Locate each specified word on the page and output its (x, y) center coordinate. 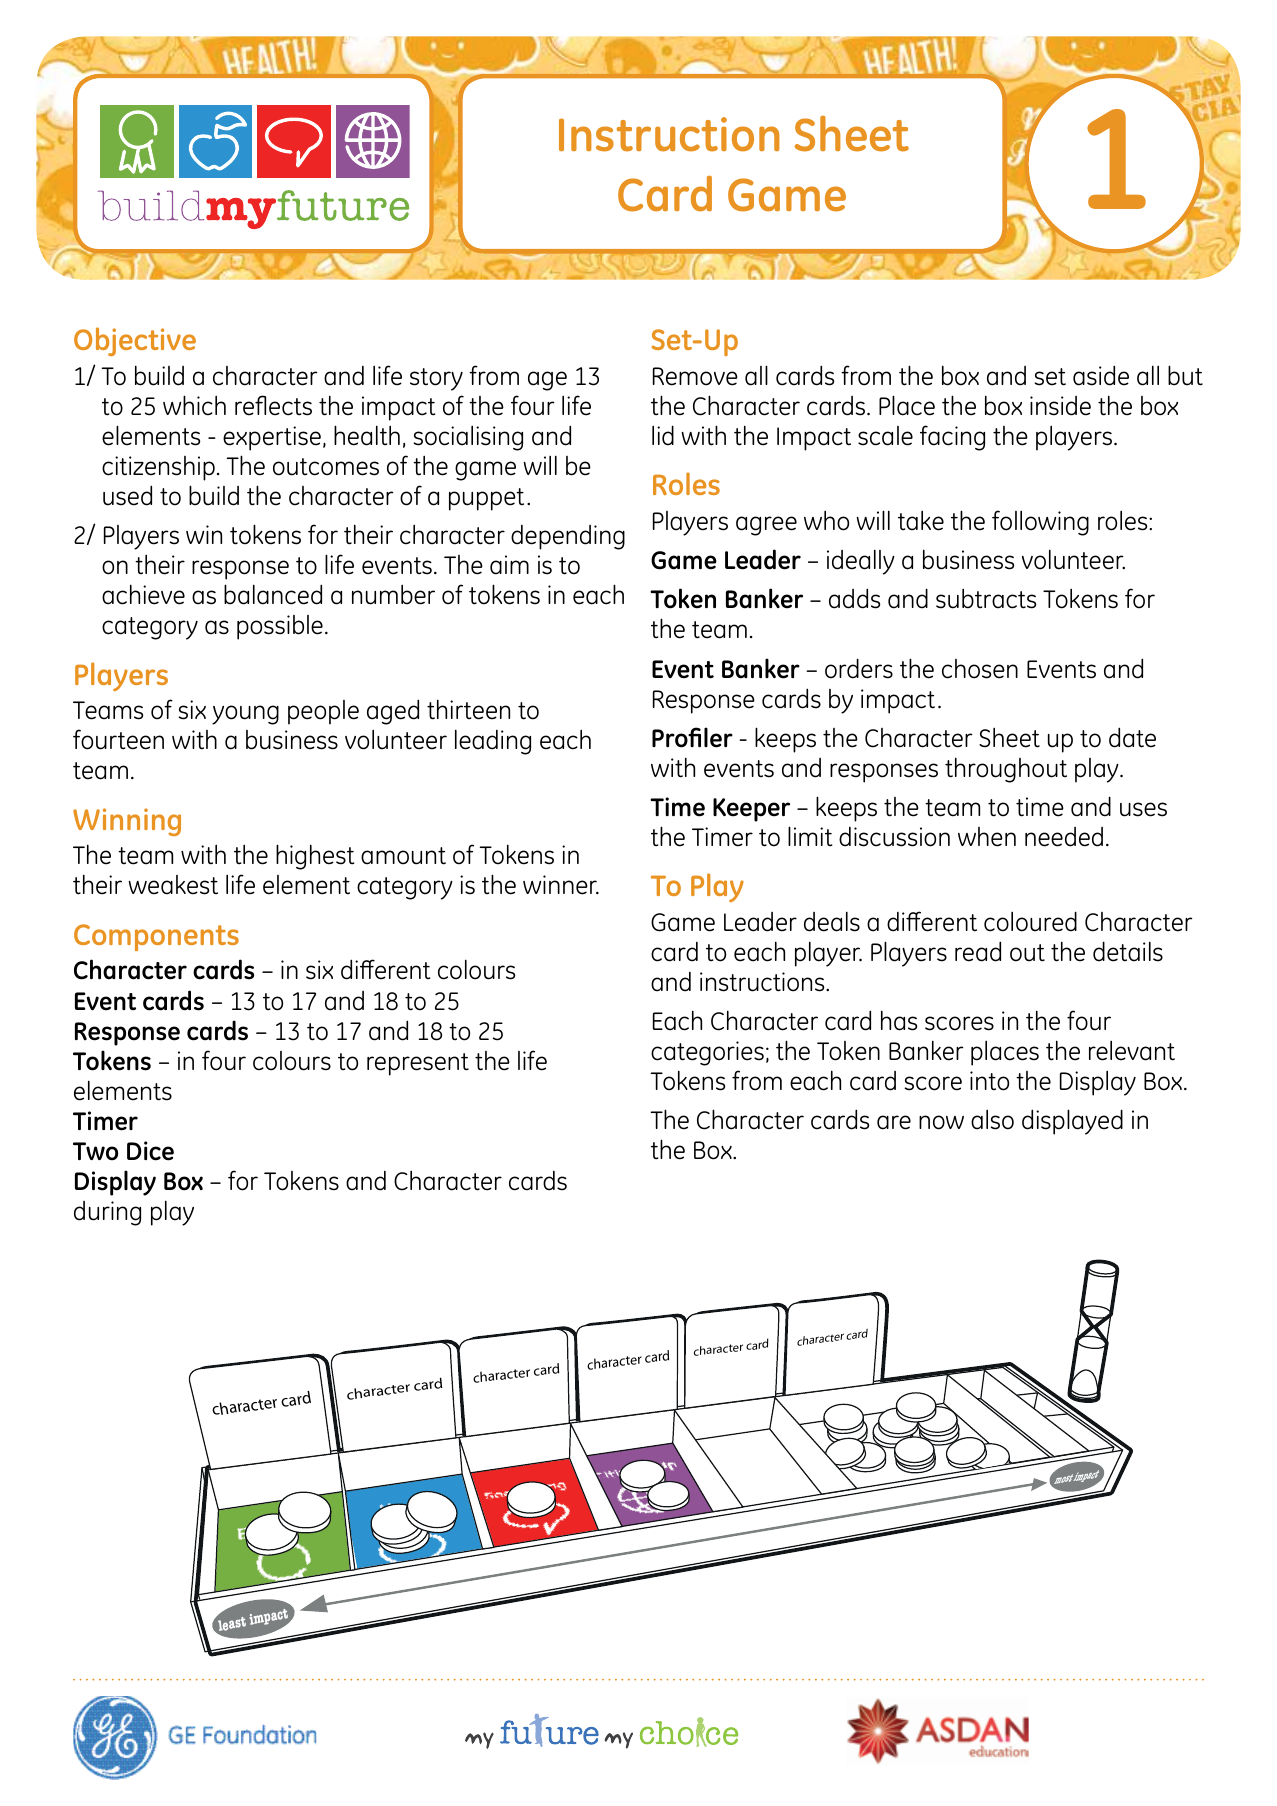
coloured (1030, 921)
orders (859, 668)
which (194, 405)
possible (280, 627)
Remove (695, 376)
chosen (980, 669)
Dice (150, 1151)
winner (561, 885)
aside (1101, 375)
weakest (173, 885)
